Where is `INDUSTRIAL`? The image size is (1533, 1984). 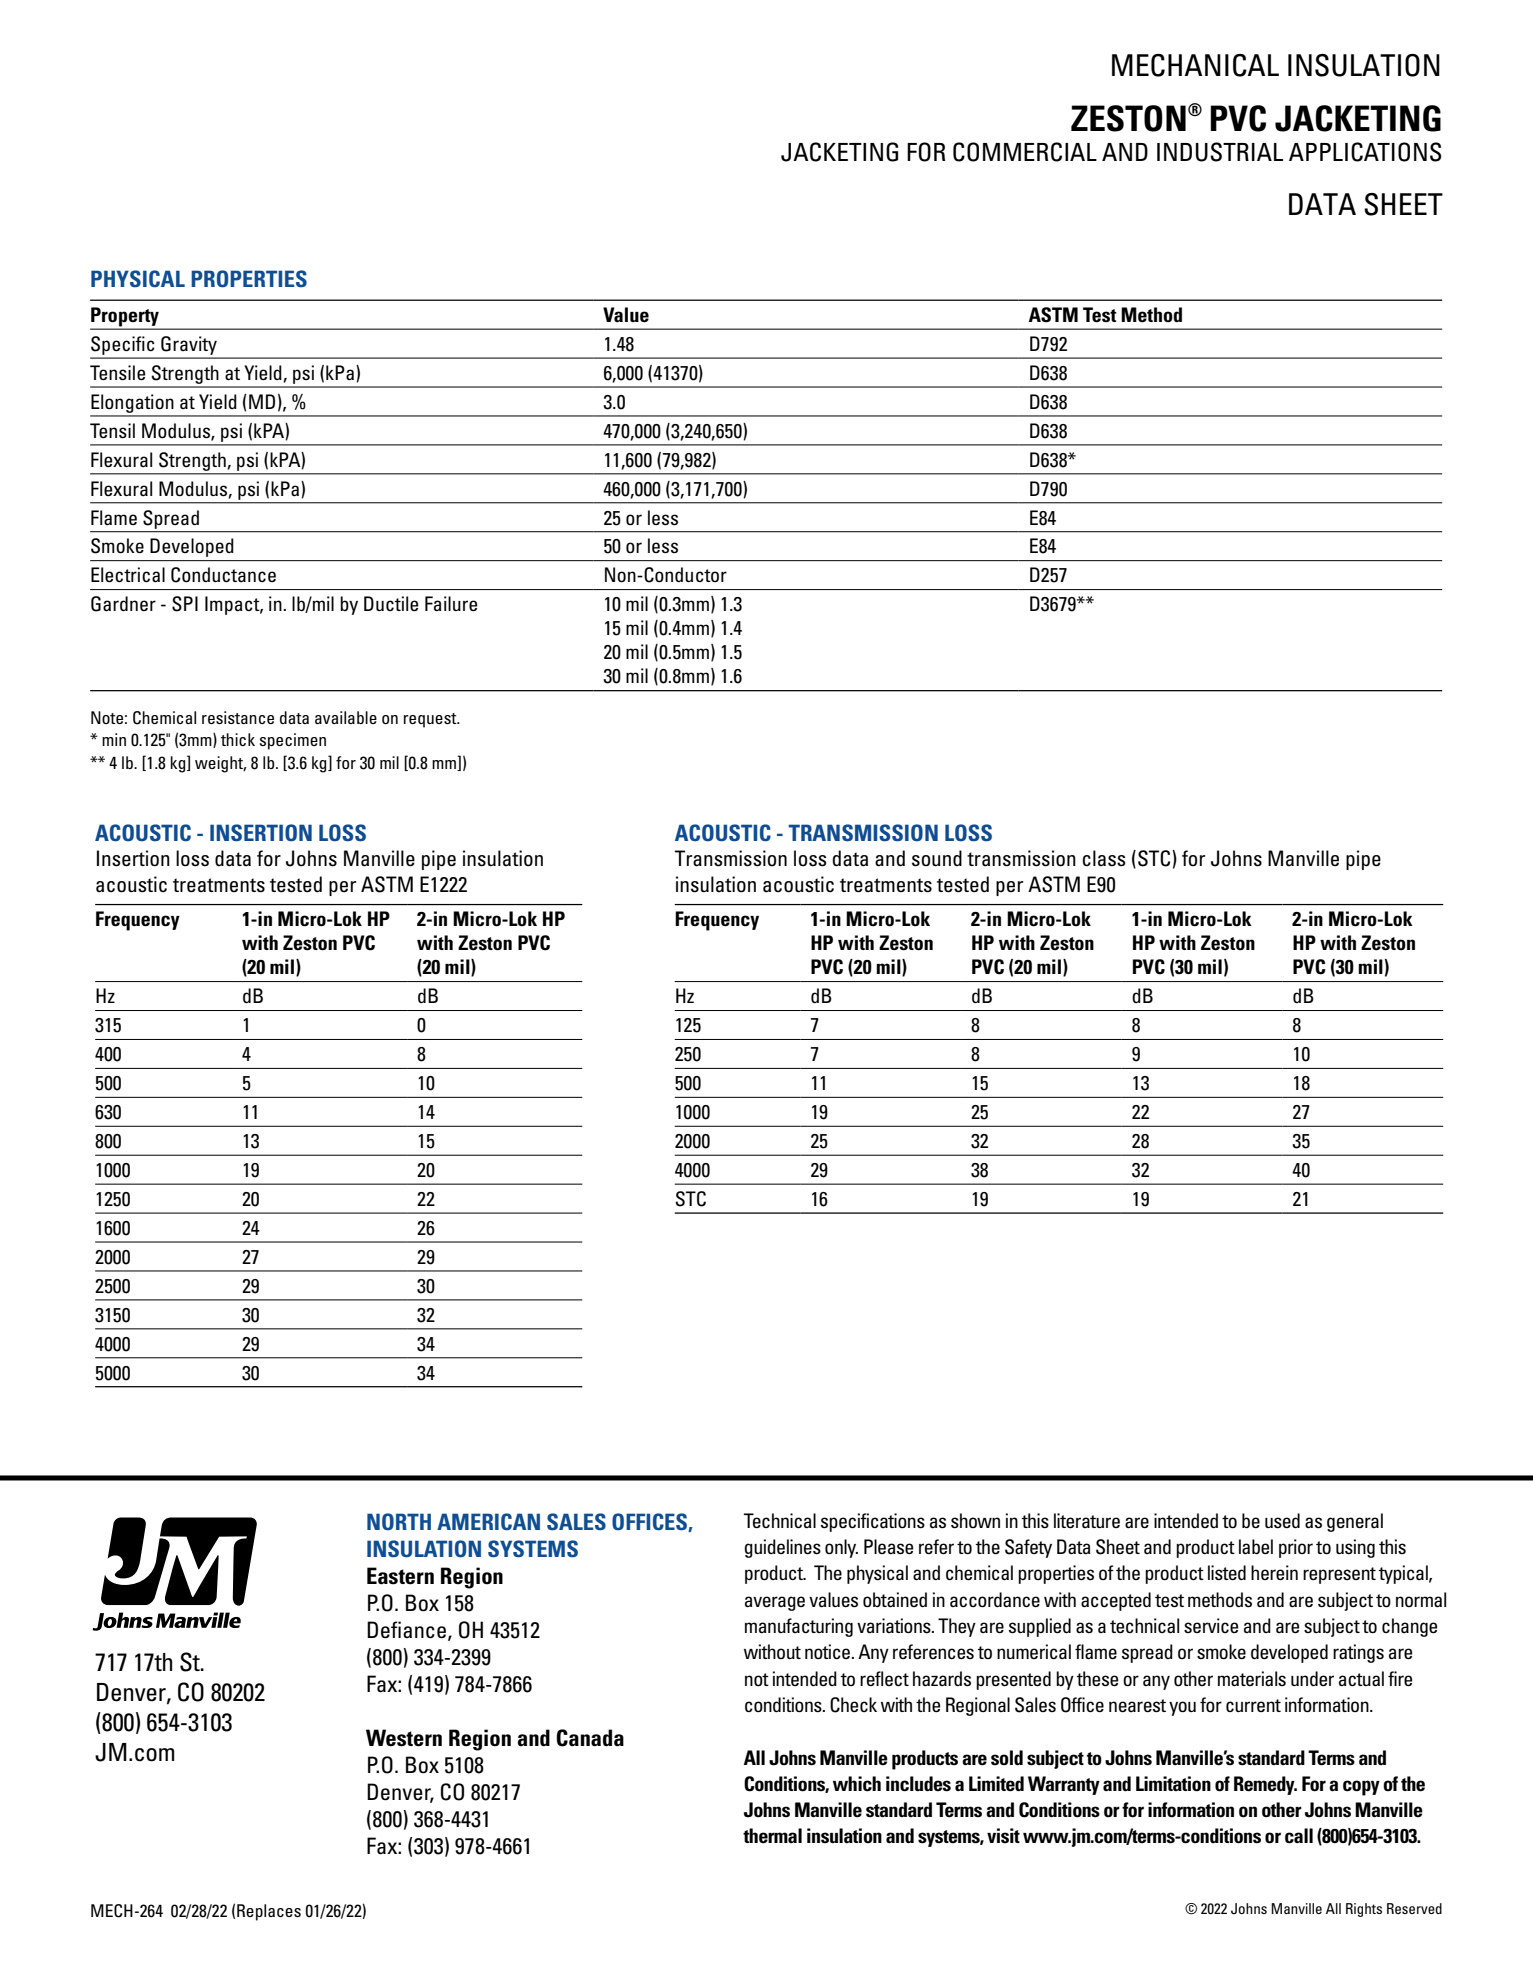 INDUSTRIAL is located at coordinates (1220, 152).
